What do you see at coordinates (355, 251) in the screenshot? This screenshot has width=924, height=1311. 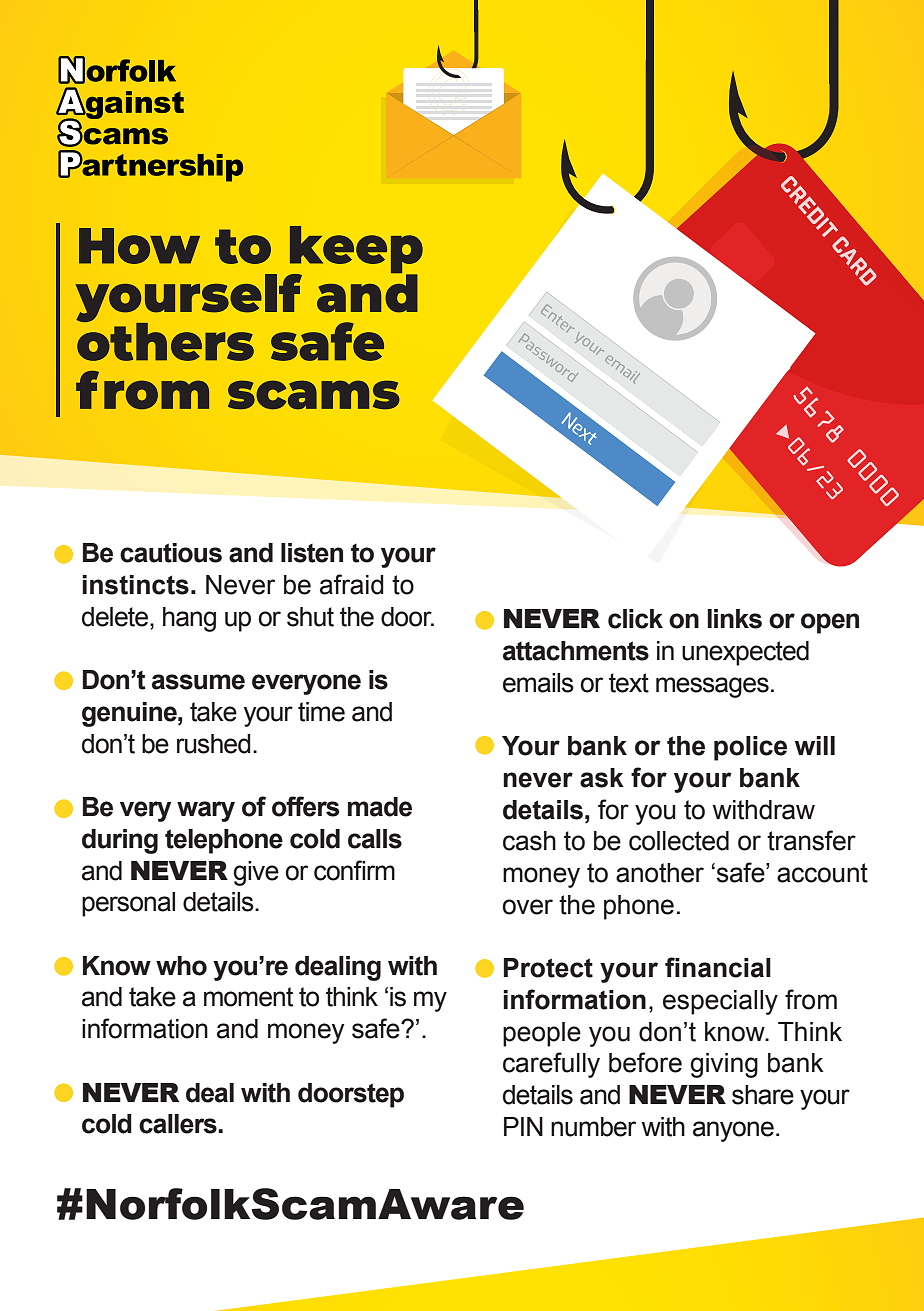 I see `keep` at bounding box center [355, 251].
